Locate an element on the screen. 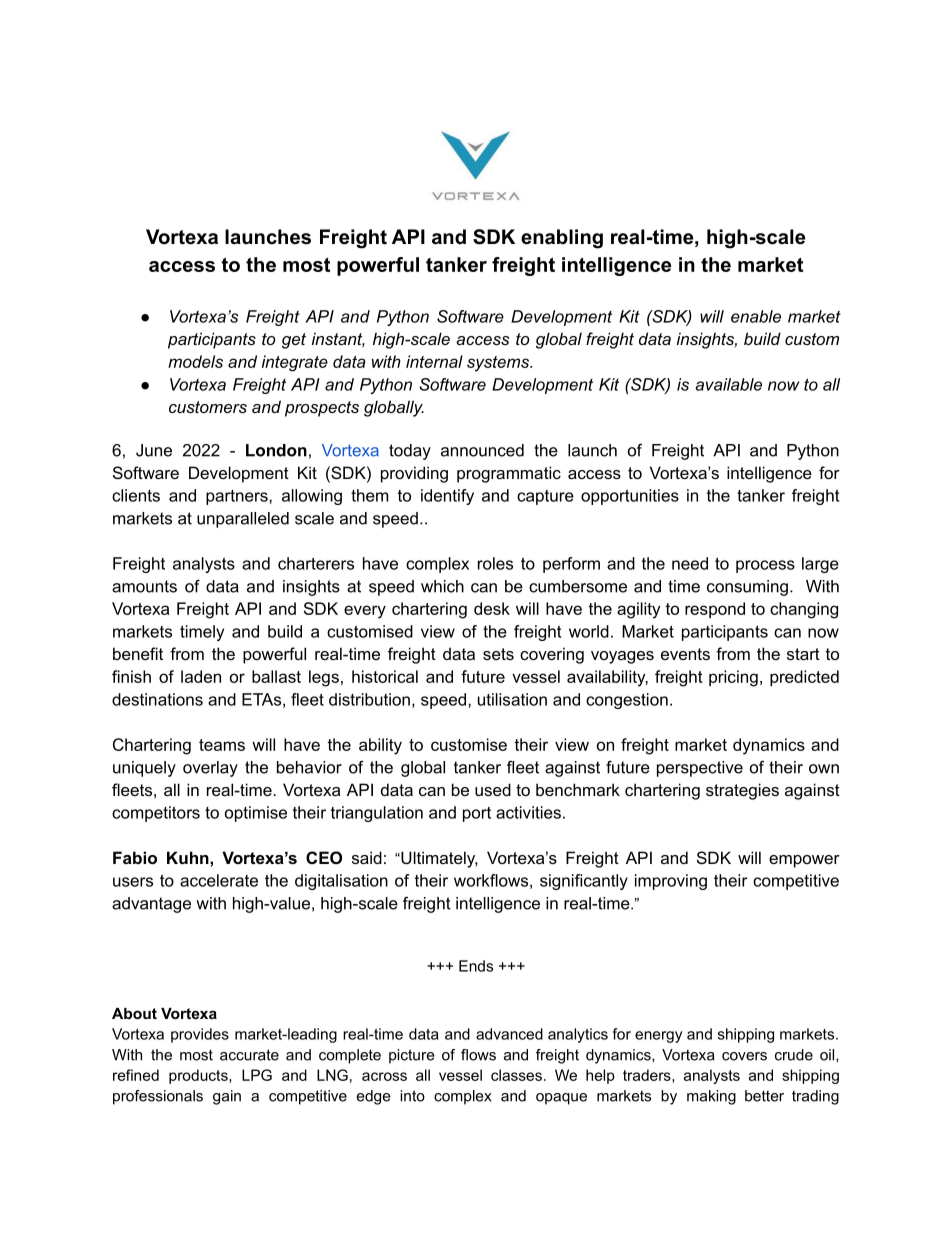  get is located at coordinates (294, 341).
